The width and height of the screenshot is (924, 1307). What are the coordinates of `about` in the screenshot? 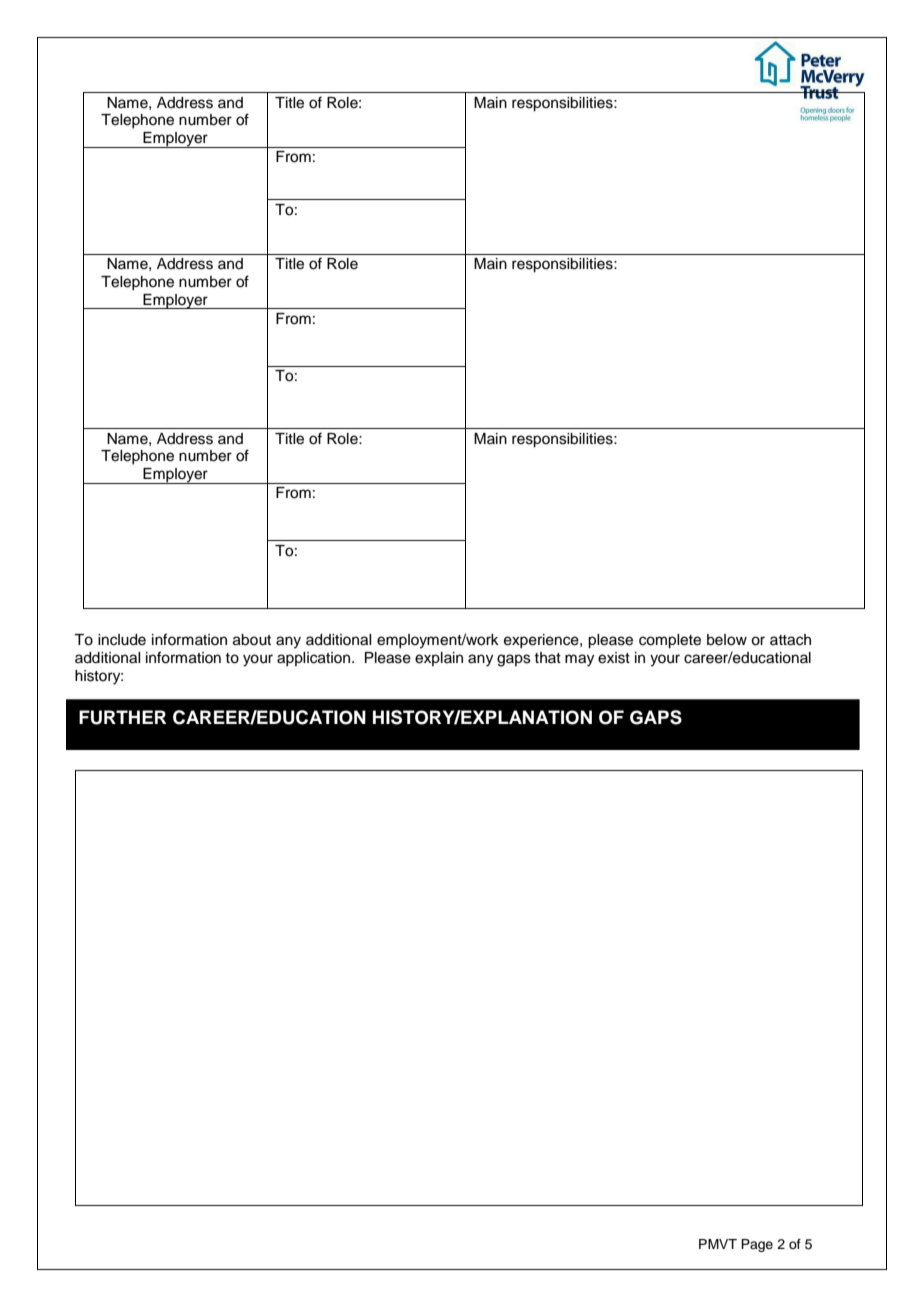 It's located at (252, 640).
